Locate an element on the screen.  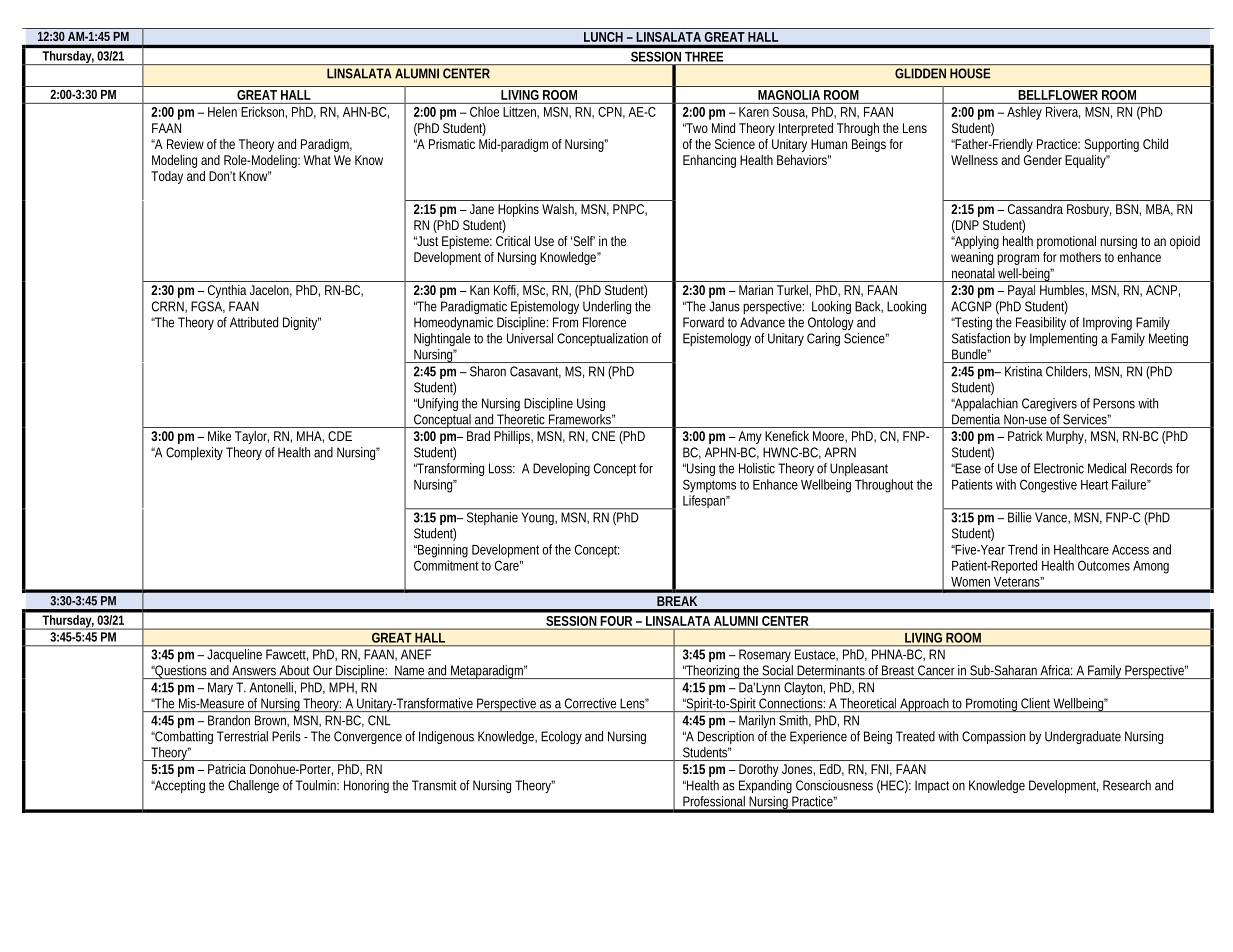
Trend is located at coordinates (1022, 549).
